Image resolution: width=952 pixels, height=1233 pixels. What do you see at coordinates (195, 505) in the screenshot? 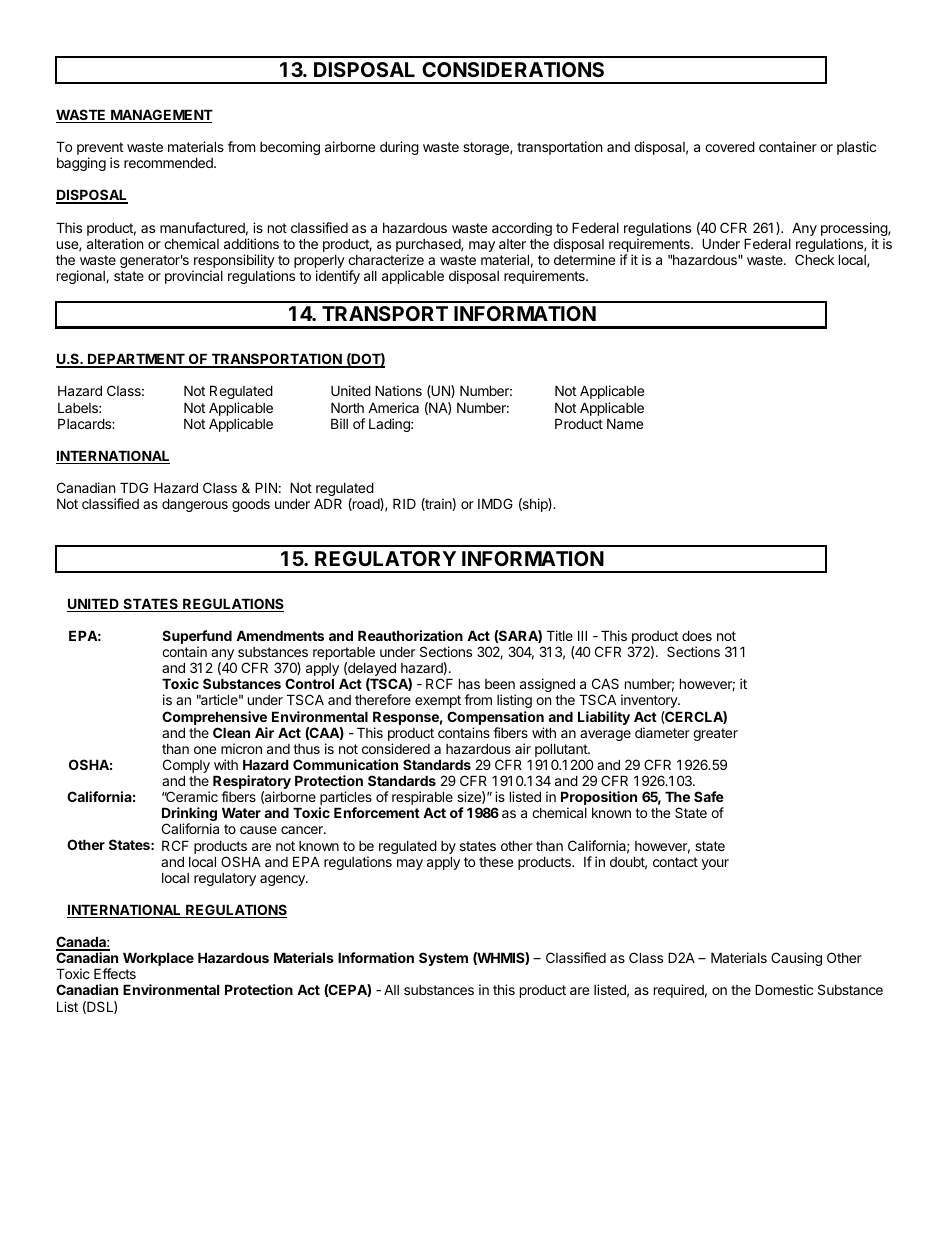
I see `dangerous` at bounding box center [195, 505].
